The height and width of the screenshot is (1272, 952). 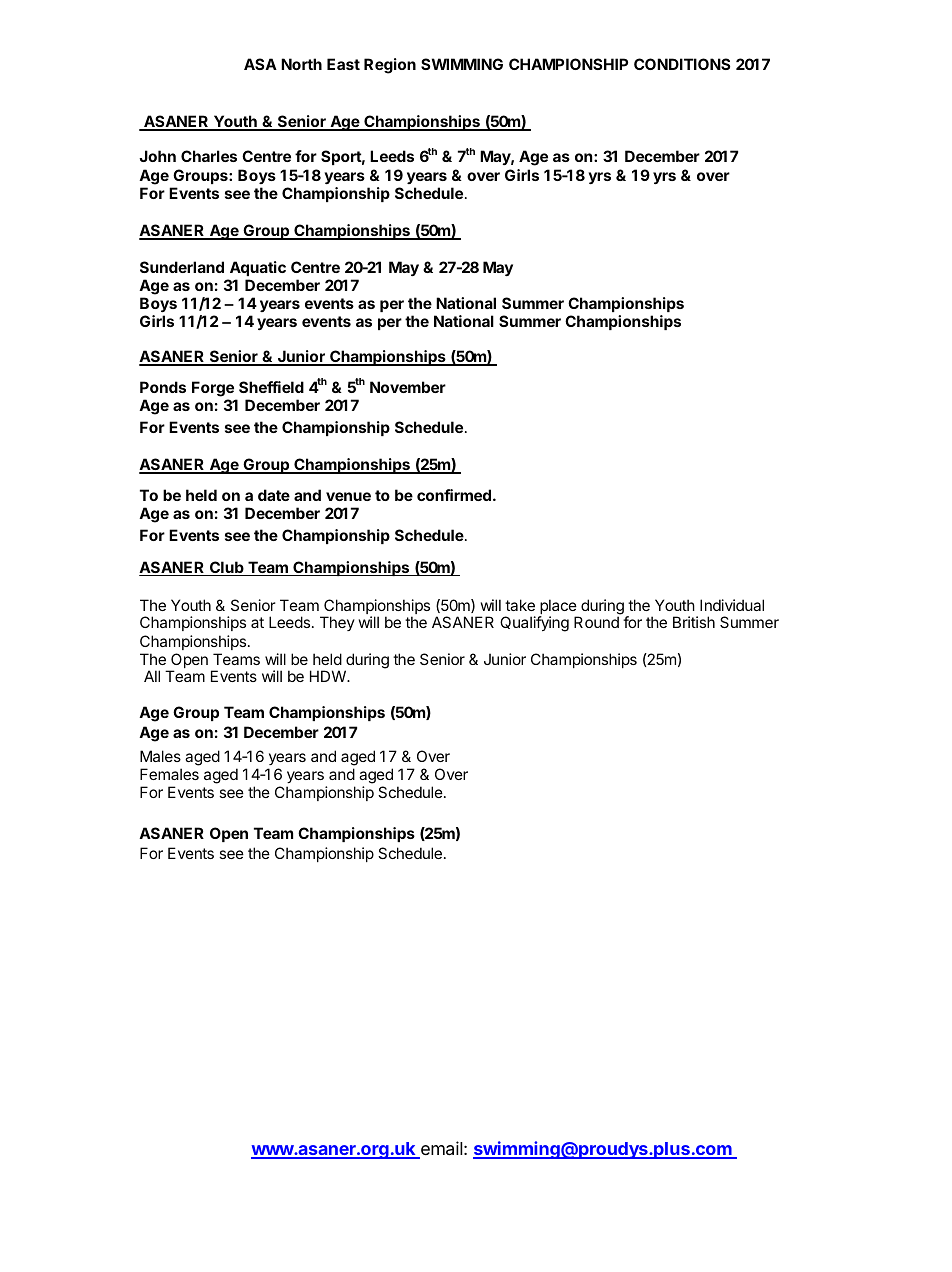 What do you see at coordinates (256, 270) in the screenshot?
I see `Aquatic` at bounding box center [256, 270].
